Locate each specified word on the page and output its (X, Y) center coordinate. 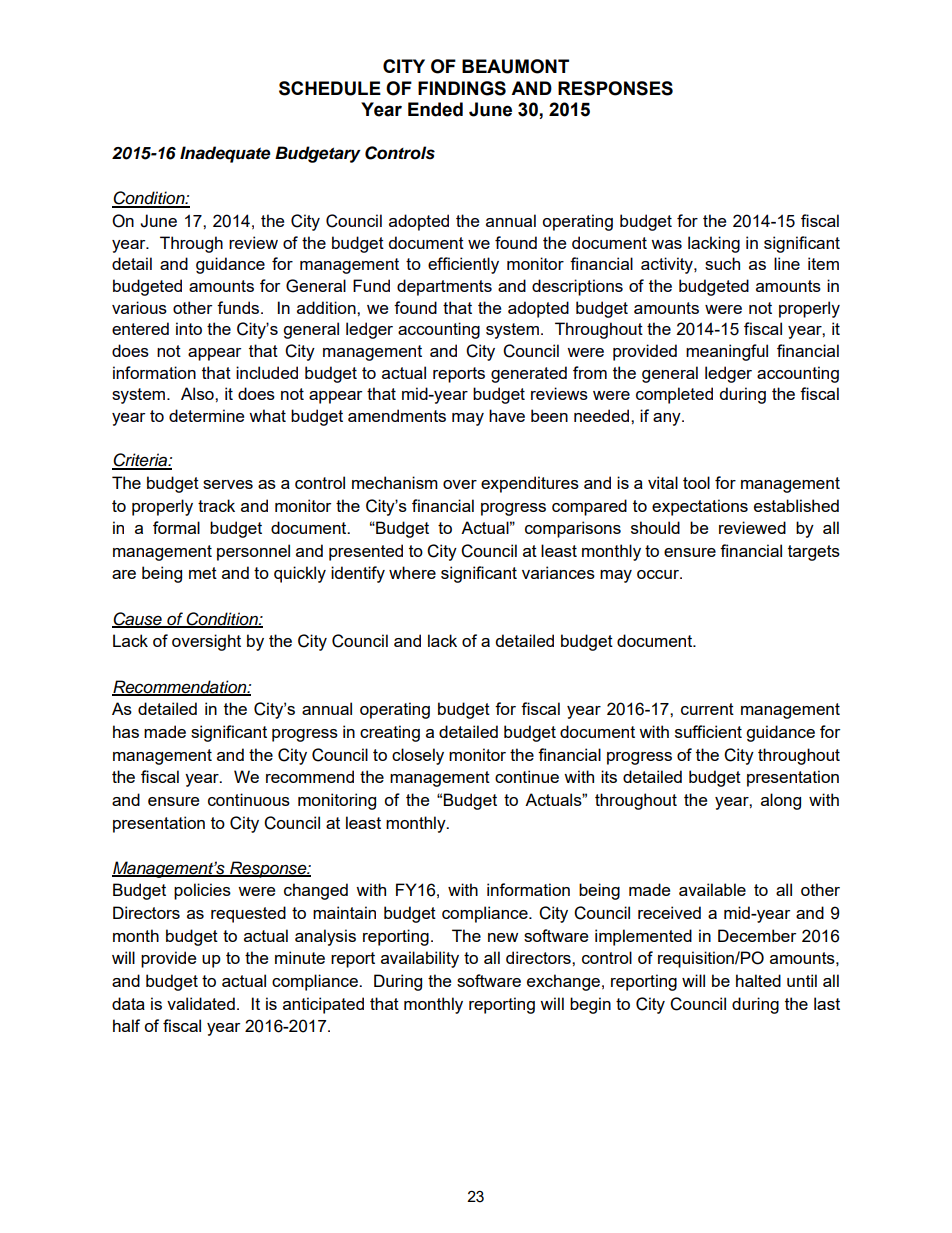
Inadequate (225, 154)
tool (696, 482)
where (412, 572)
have (507, 415)
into (189, 328)
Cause (138, 620)
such (722, 263)
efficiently (463, 265)
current (707, 709)
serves (228, 484)
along (781, 801)
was (666, 244)
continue (527, 776)
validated (201, 1003)
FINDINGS (462, 88)
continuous (249, 799)
